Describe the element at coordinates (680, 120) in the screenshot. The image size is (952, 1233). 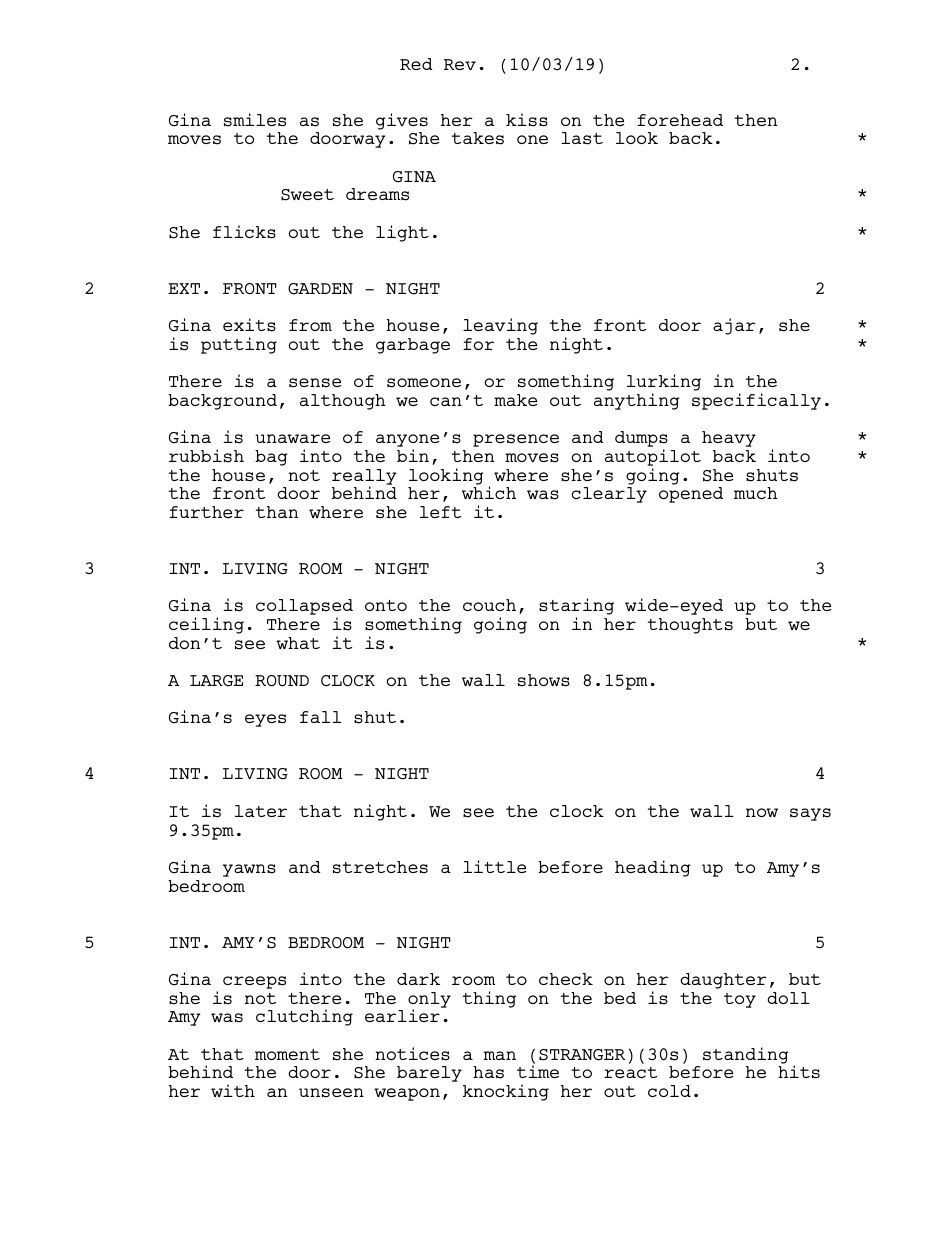
I see `forehead` at that location.
